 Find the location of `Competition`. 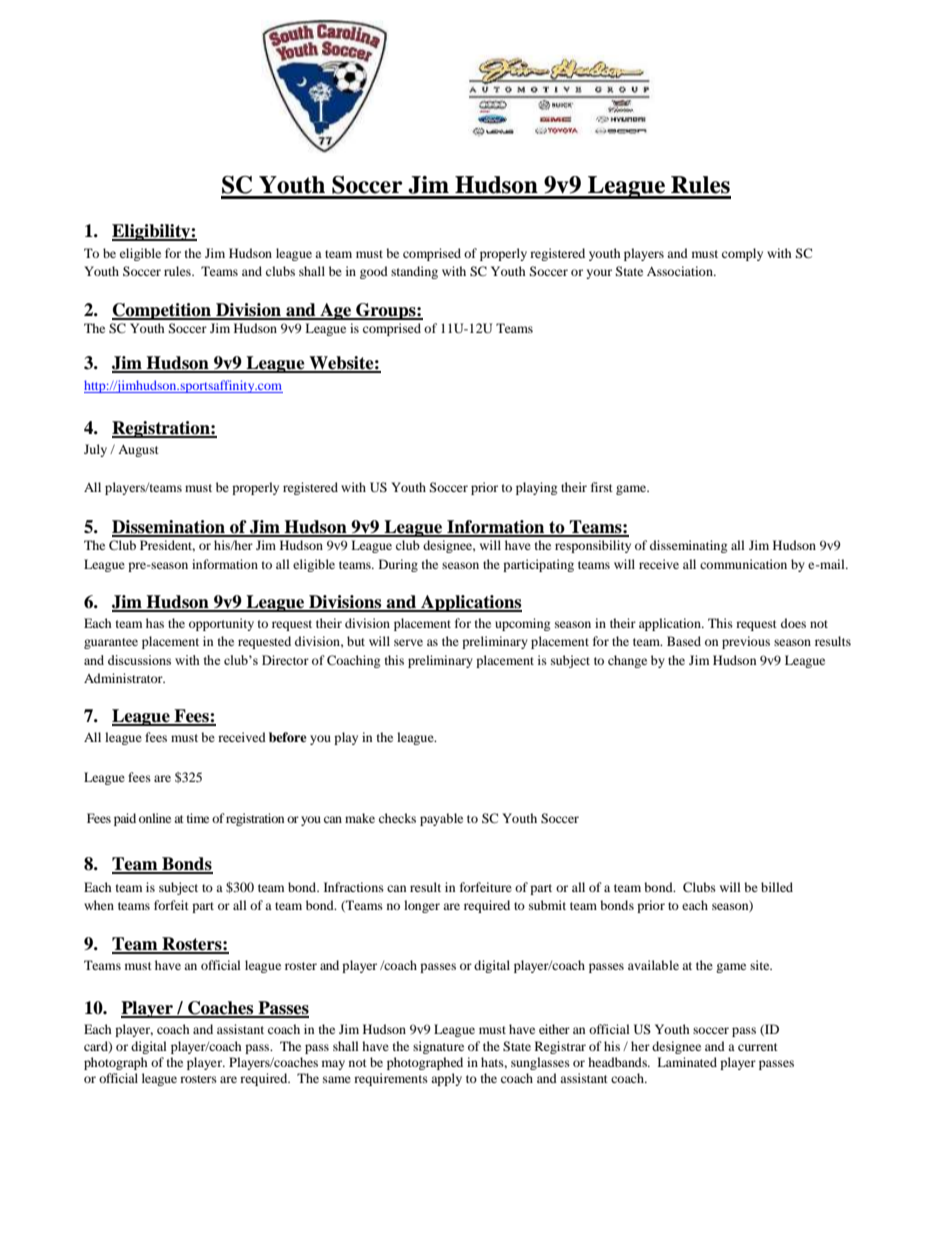

Competition is located at coordinates (162, 311).
